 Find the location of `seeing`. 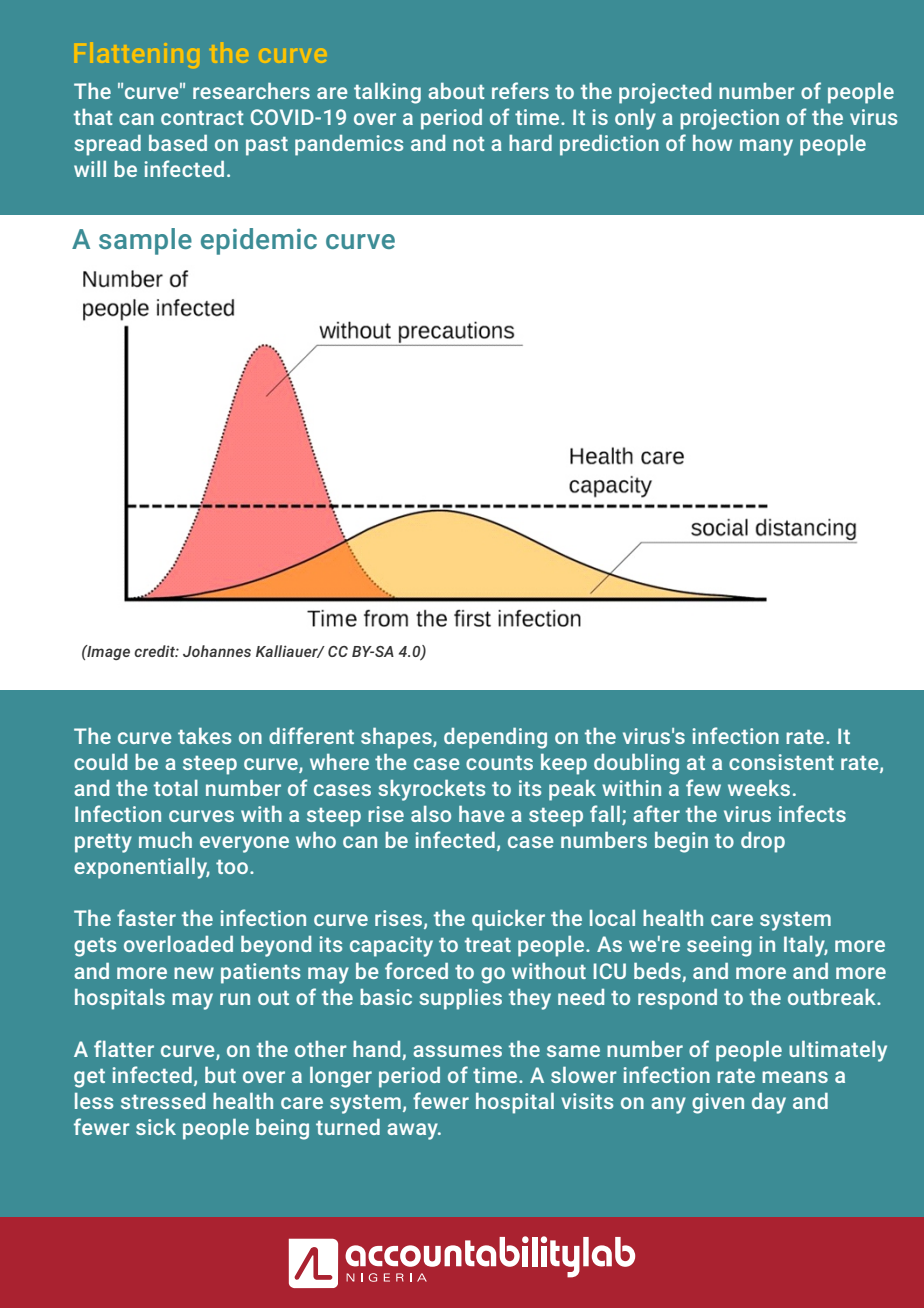

seeing is located at coordinates (719, 946).
